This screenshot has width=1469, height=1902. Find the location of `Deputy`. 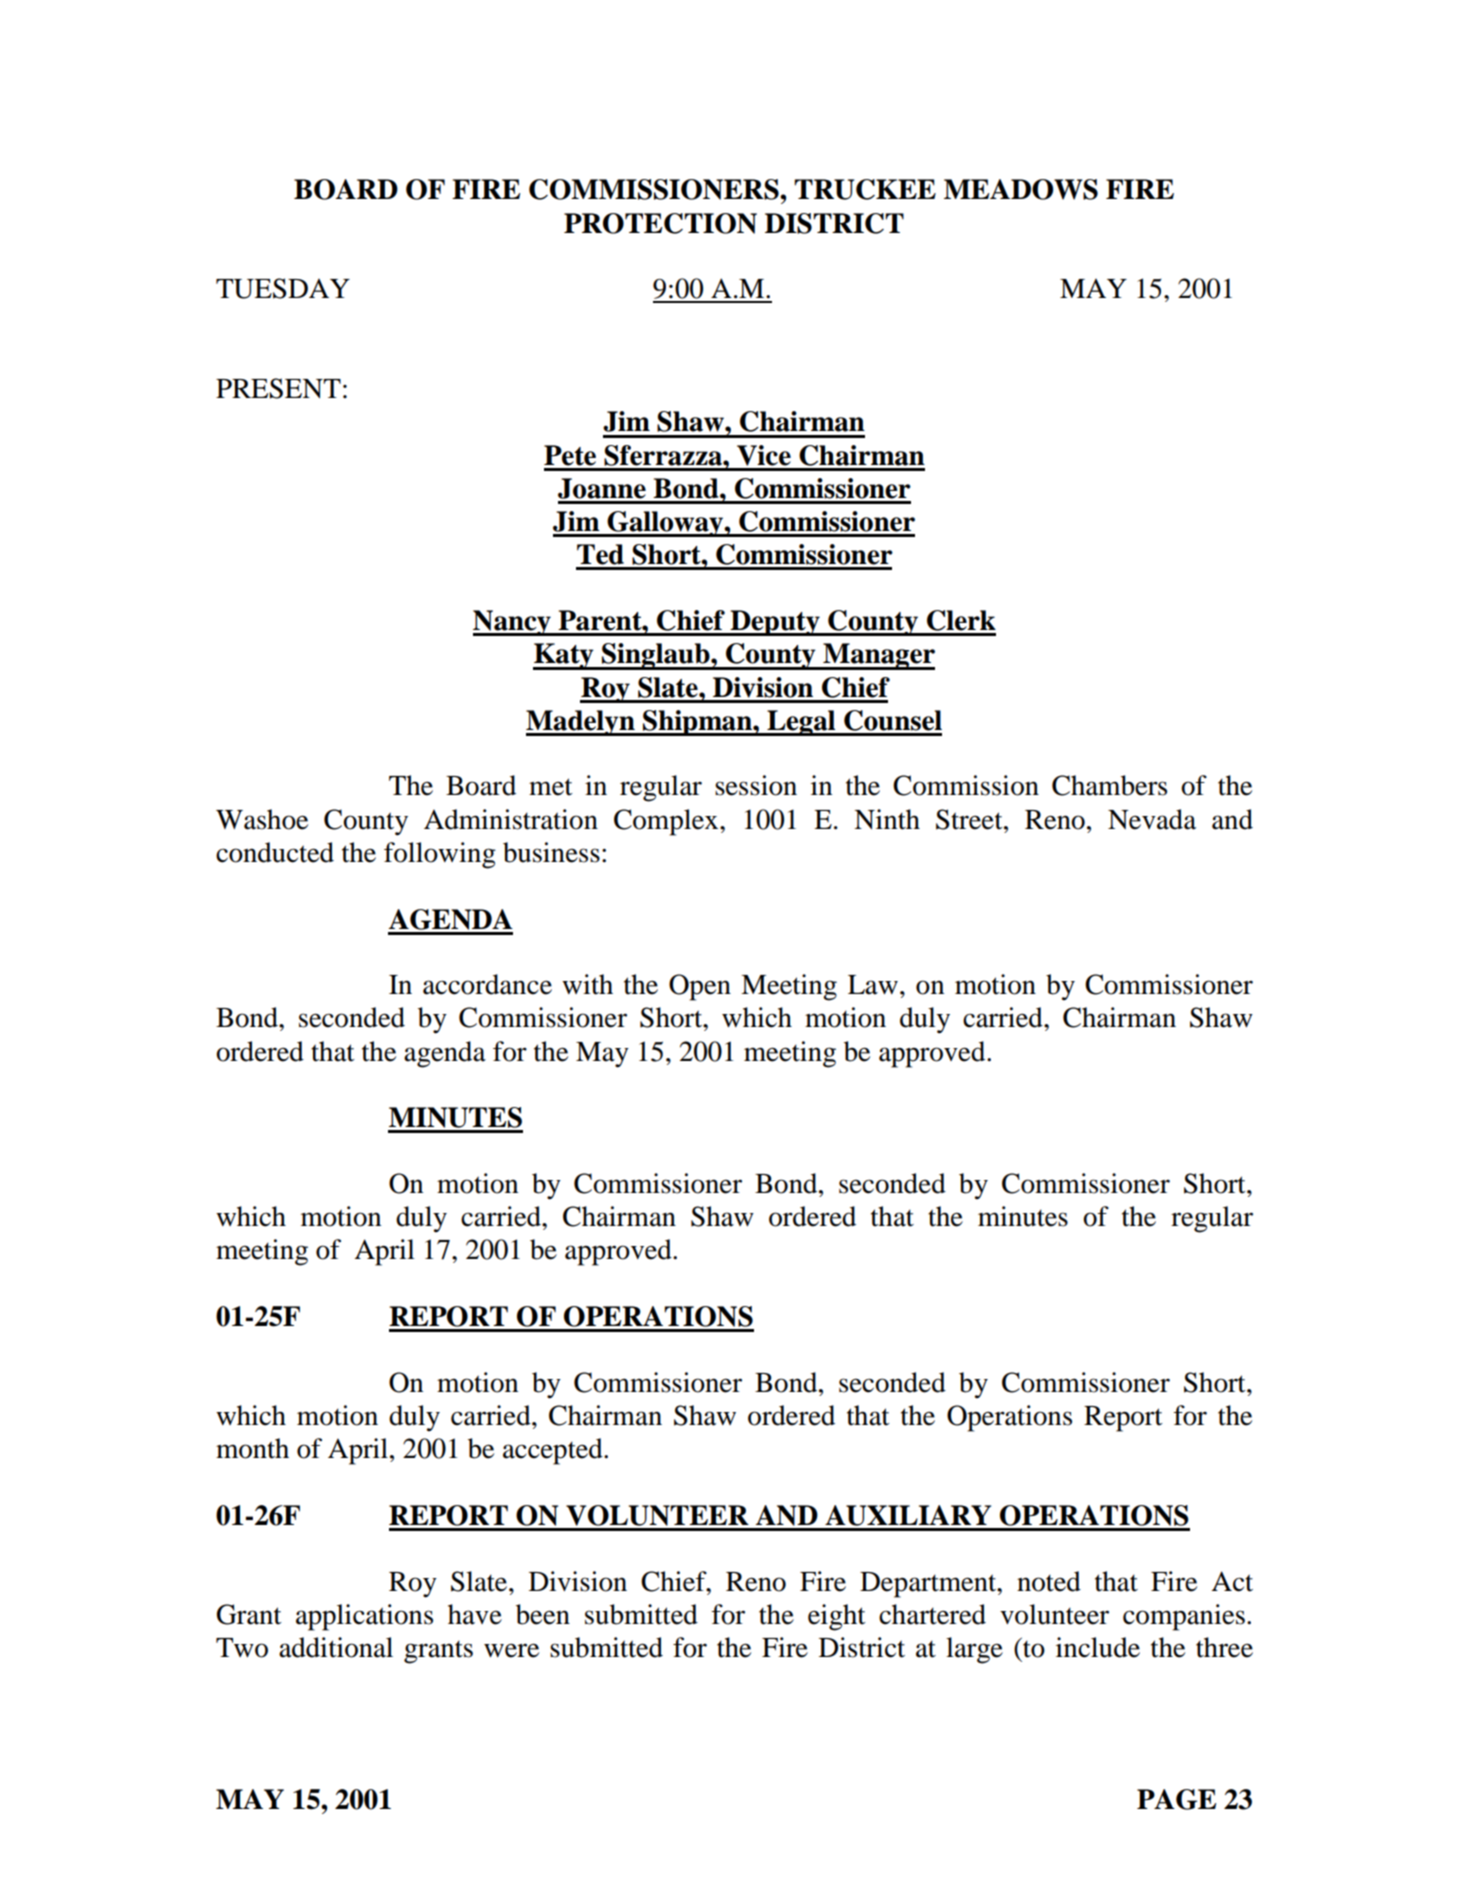

Deputy is located at coordinates (775, 623).
